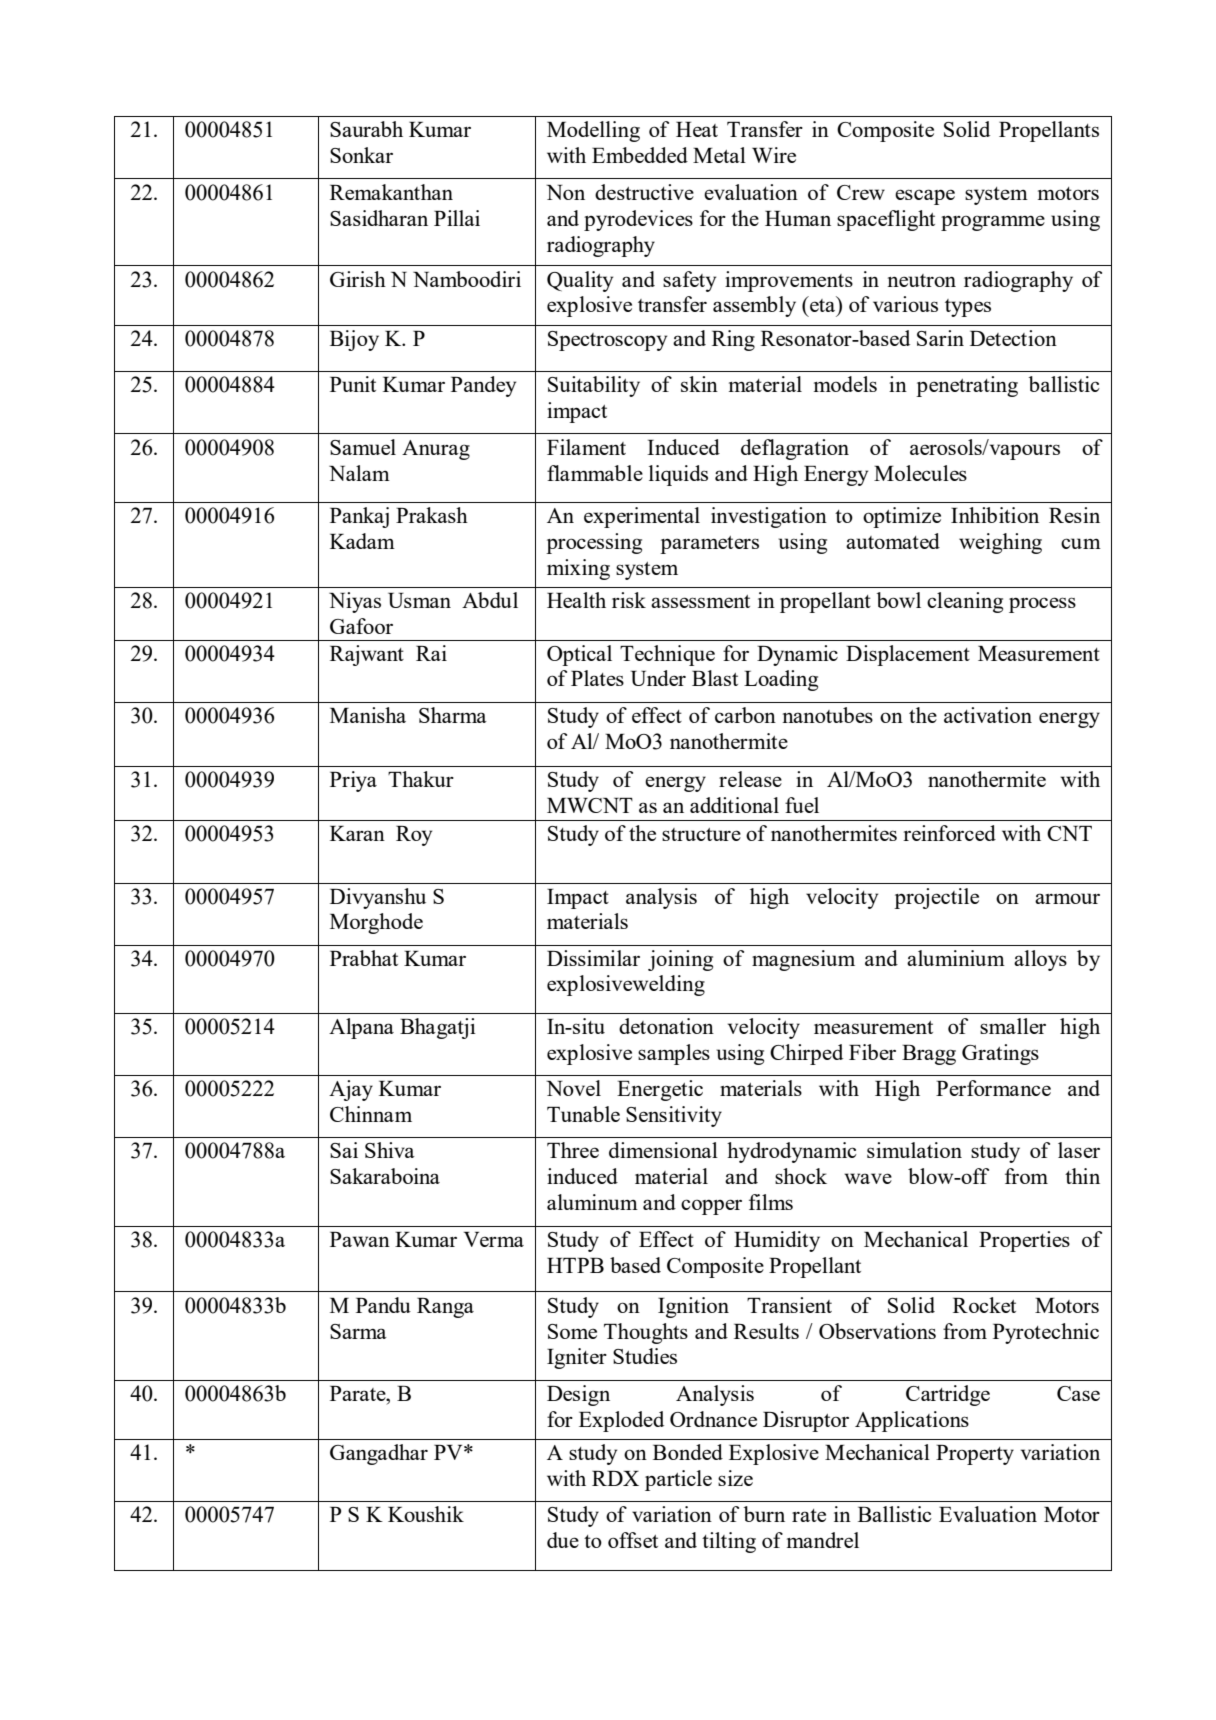 Image resolution: width=1216 pixels, height=1720 pixels. Describe the element at coordinates (719, 155) in the image. I see `Metal` at that location.
